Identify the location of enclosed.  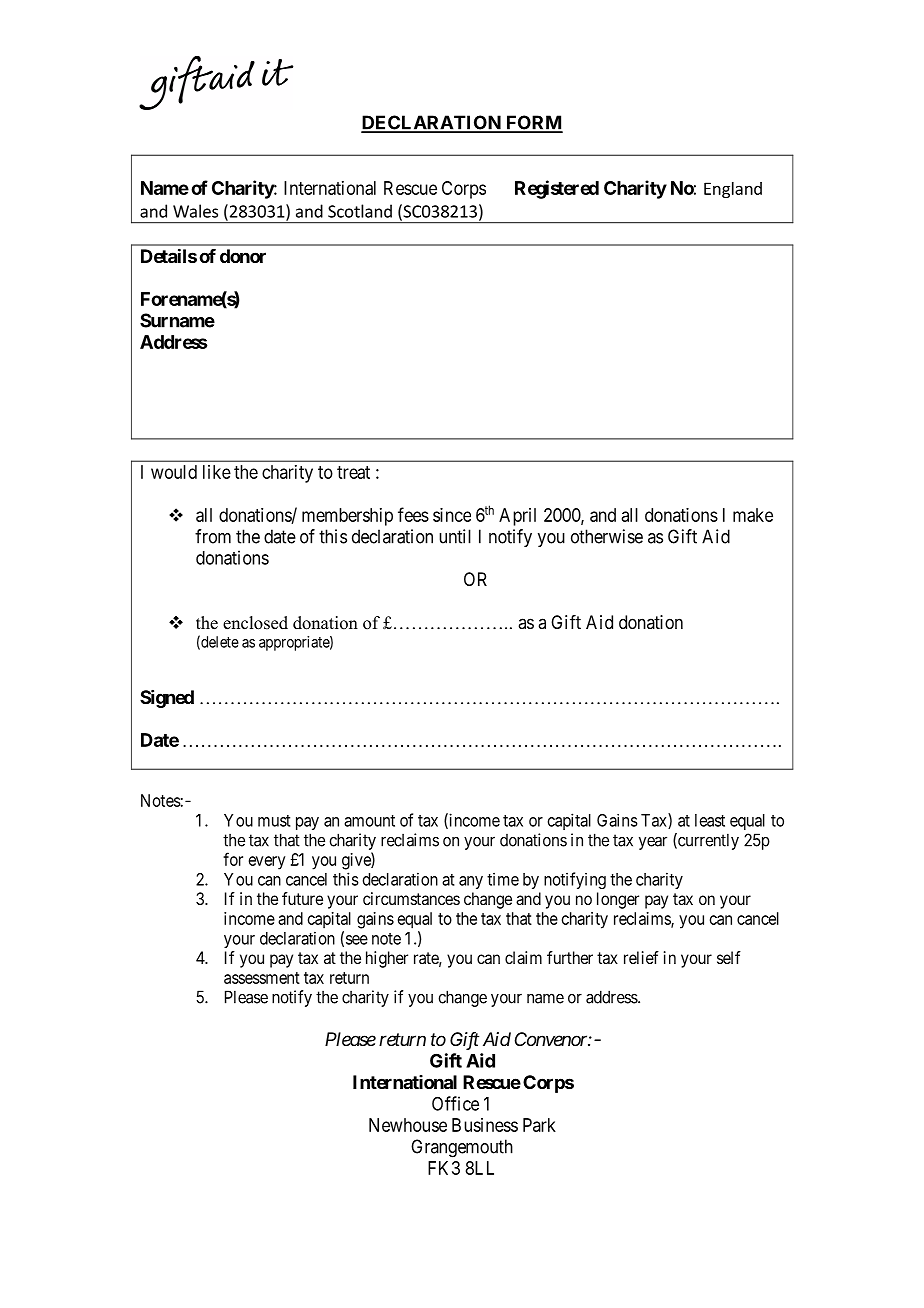
(255, 623).
